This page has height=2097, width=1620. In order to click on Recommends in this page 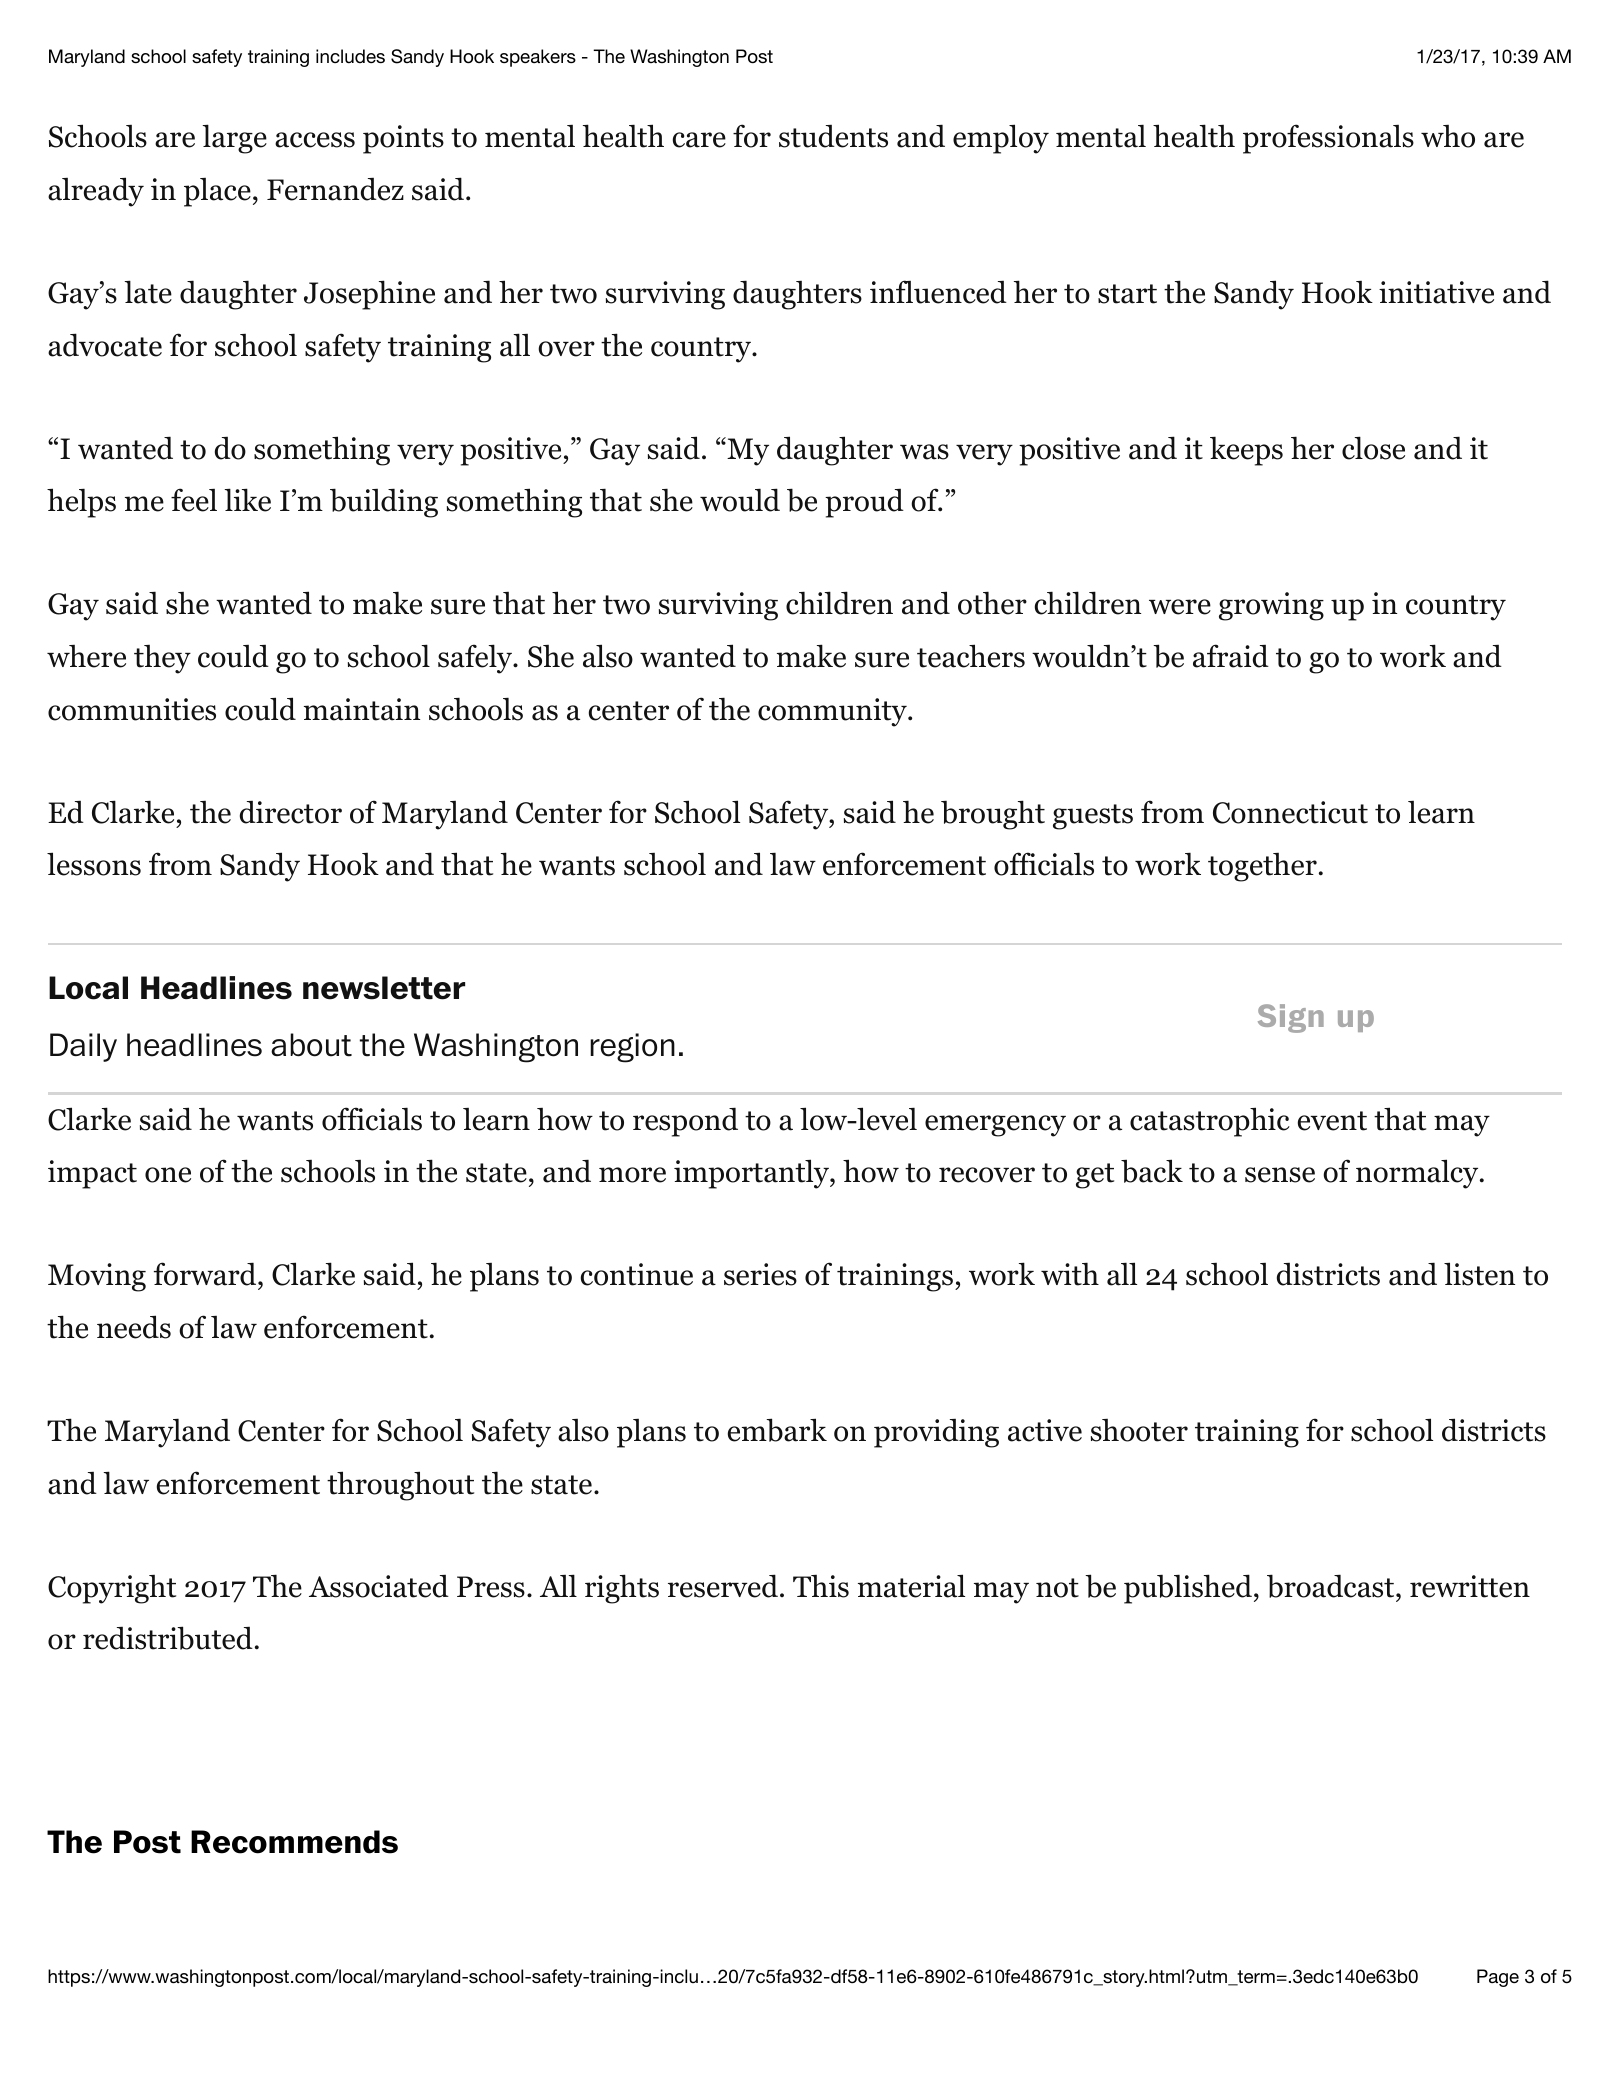, I will do `click(294, 1842)`.
